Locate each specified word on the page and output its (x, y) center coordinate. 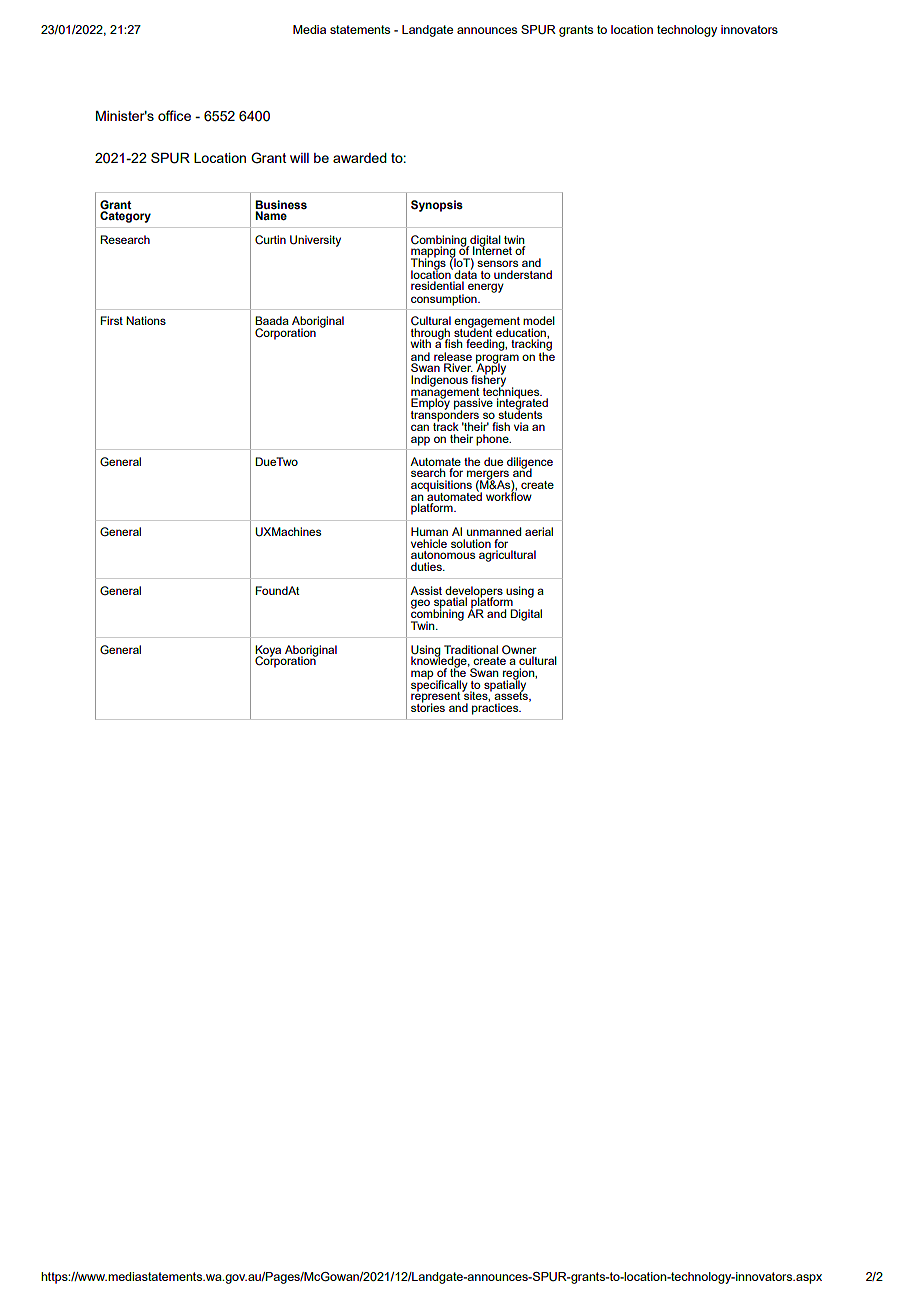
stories (428, 706)
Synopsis (437, 206)
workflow (509, 495)
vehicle (429, 543)
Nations (146, 320)
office (174, 115)
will (299, 158)
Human (429, 531)
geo (420, 604)
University (315, 241)
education (522, 332)
